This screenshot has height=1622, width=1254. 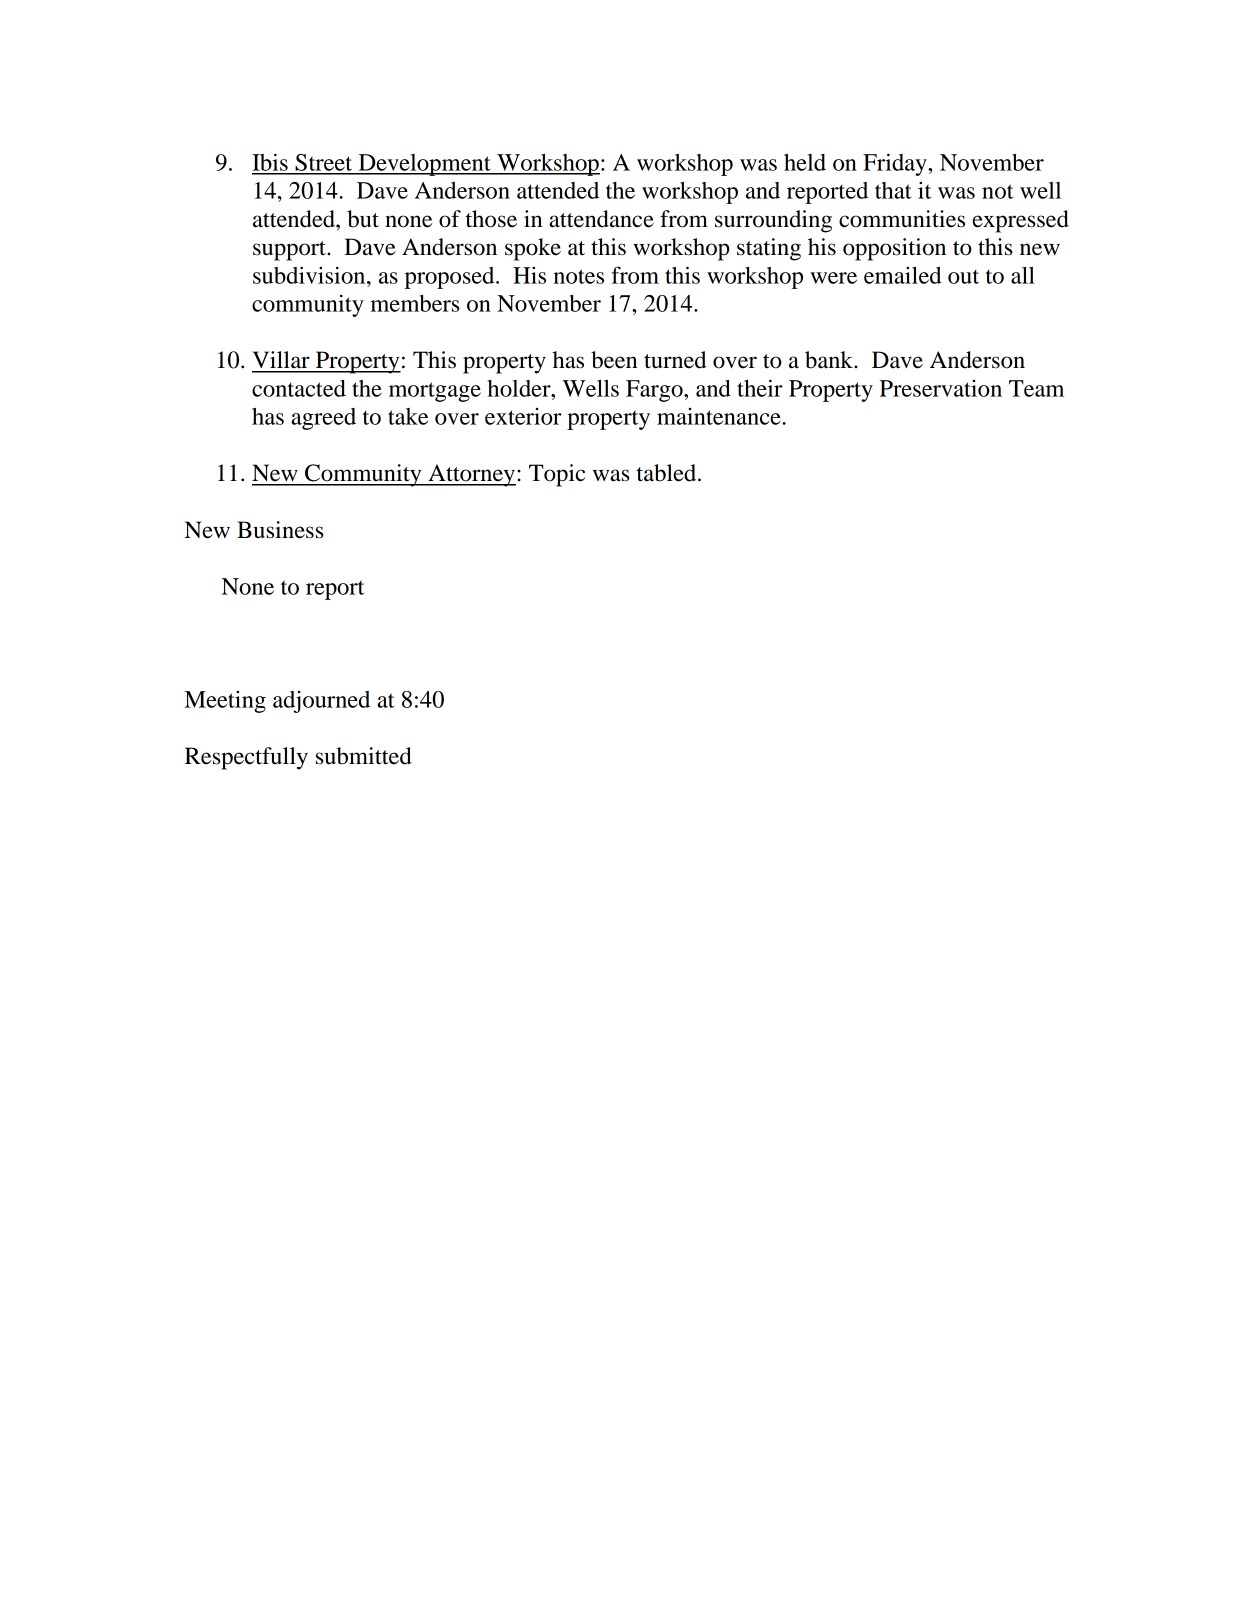 I want to click on Preservation, so click(x=941, y=388).
